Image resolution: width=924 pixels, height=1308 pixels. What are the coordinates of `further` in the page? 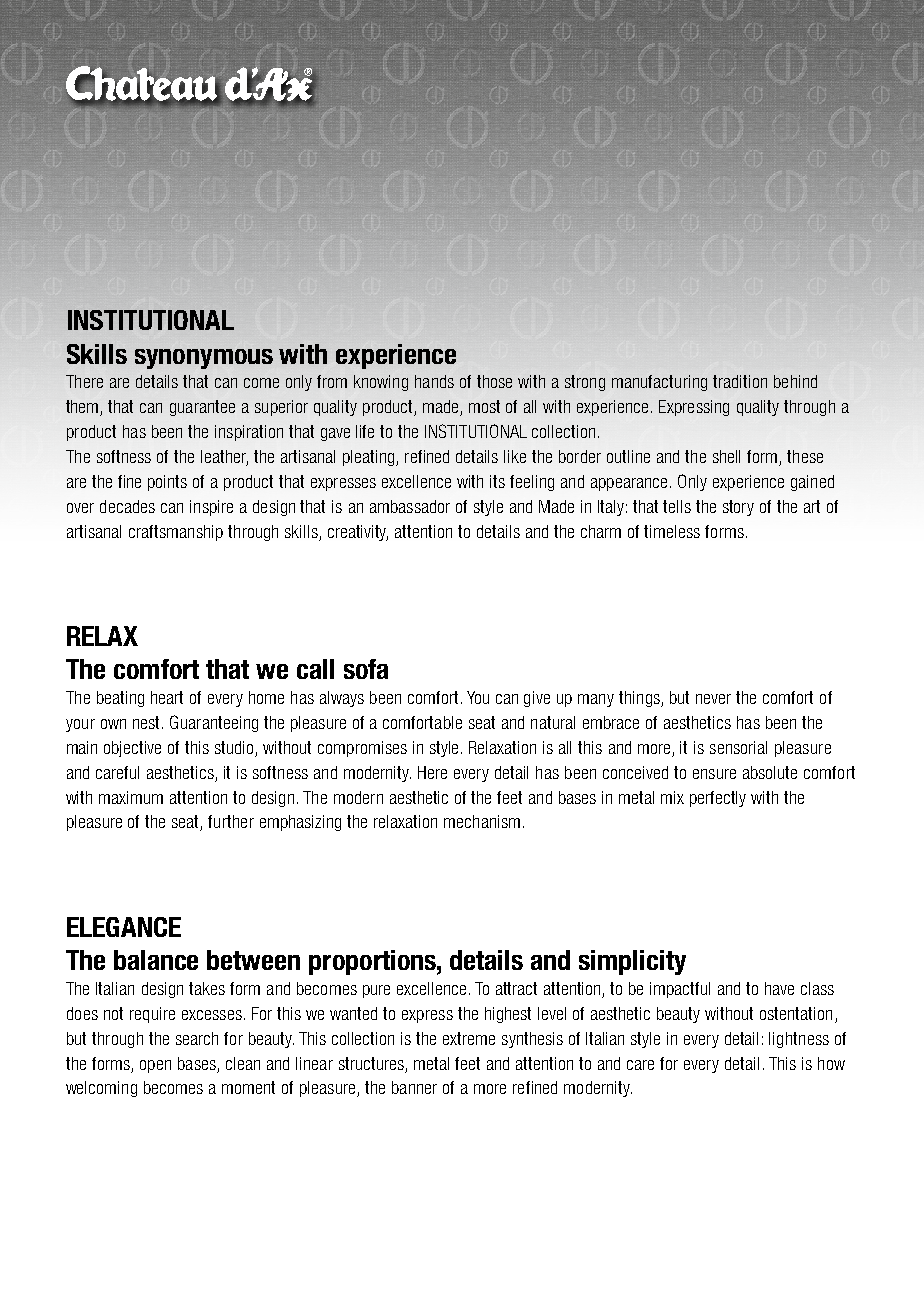 It's located at (231, 821).
